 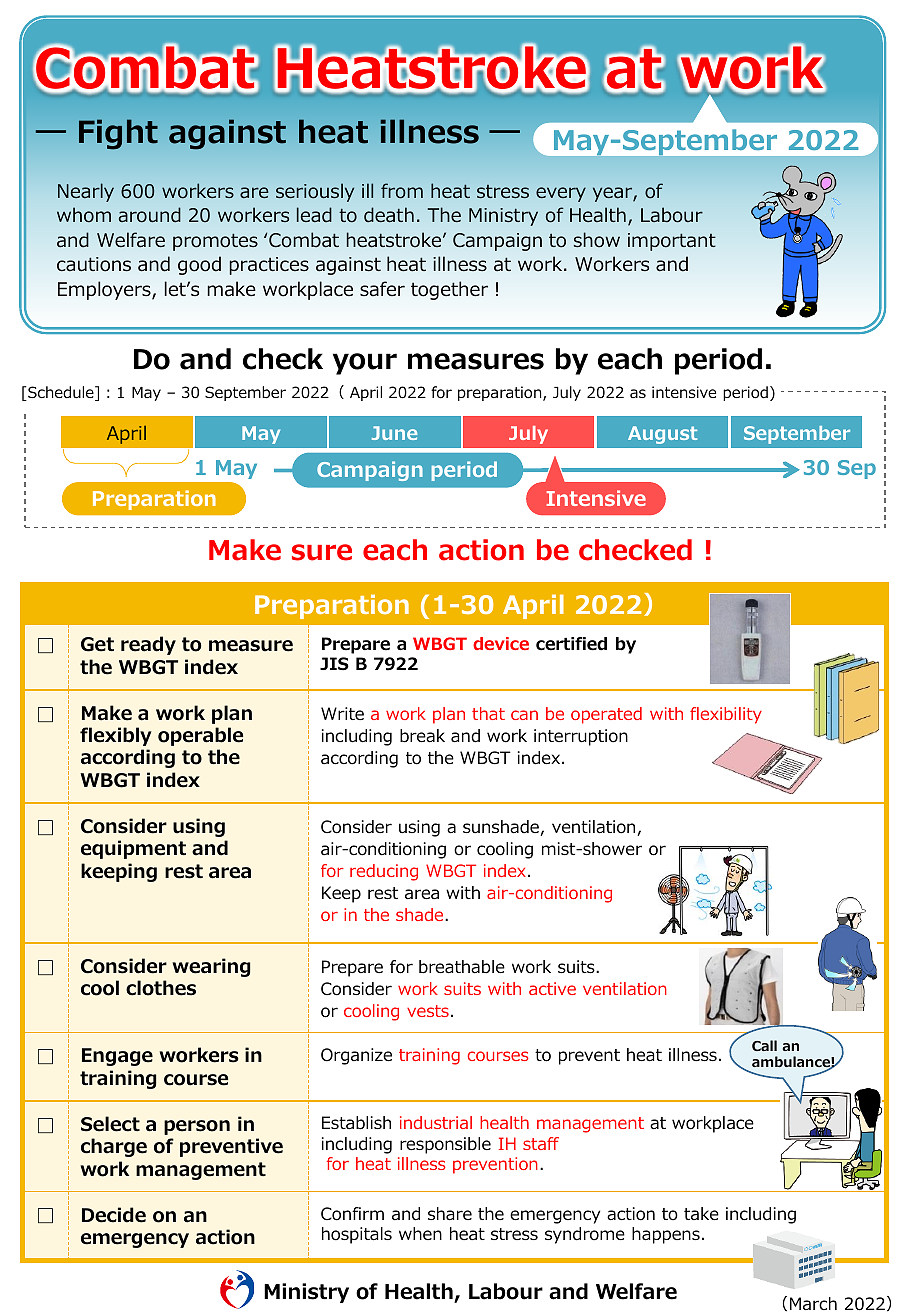 What do you see at coordinates (394, 433) in the image?
I see `June` at bounding box center [394, 433].
